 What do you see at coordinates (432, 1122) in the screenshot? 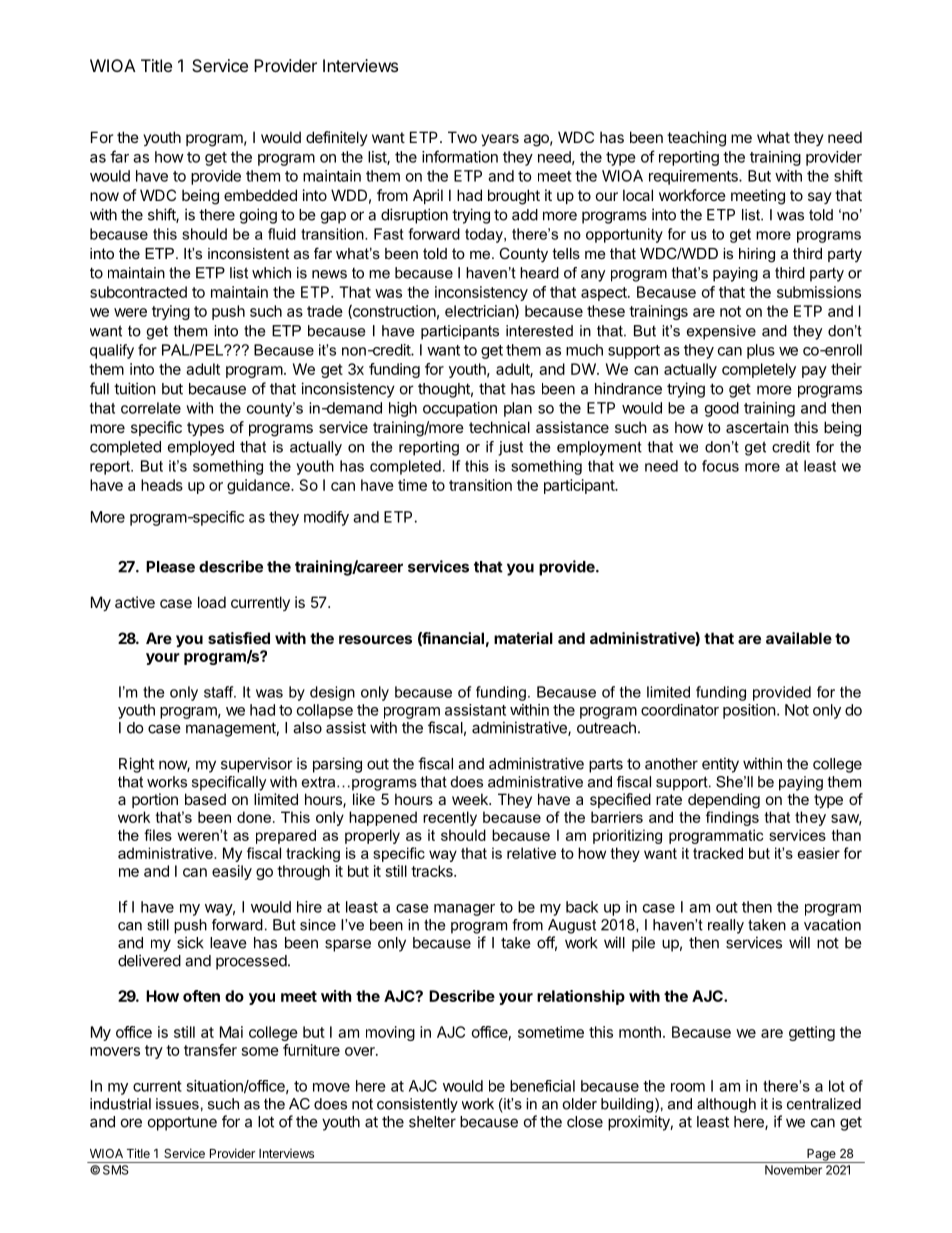
I see `shelter` at bounding box center [432, 1122].
